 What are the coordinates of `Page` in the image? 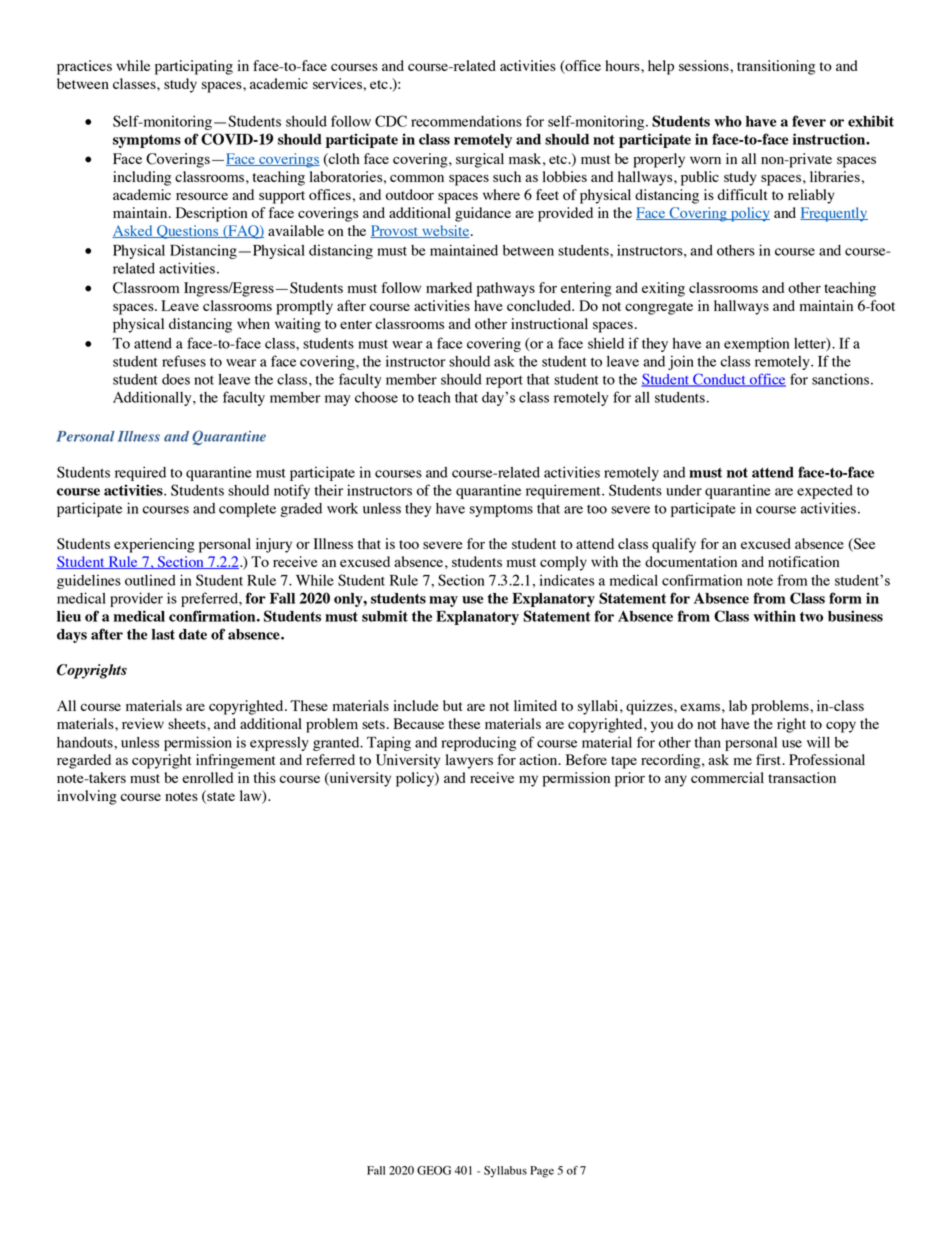 It's located at (542, 1172).
